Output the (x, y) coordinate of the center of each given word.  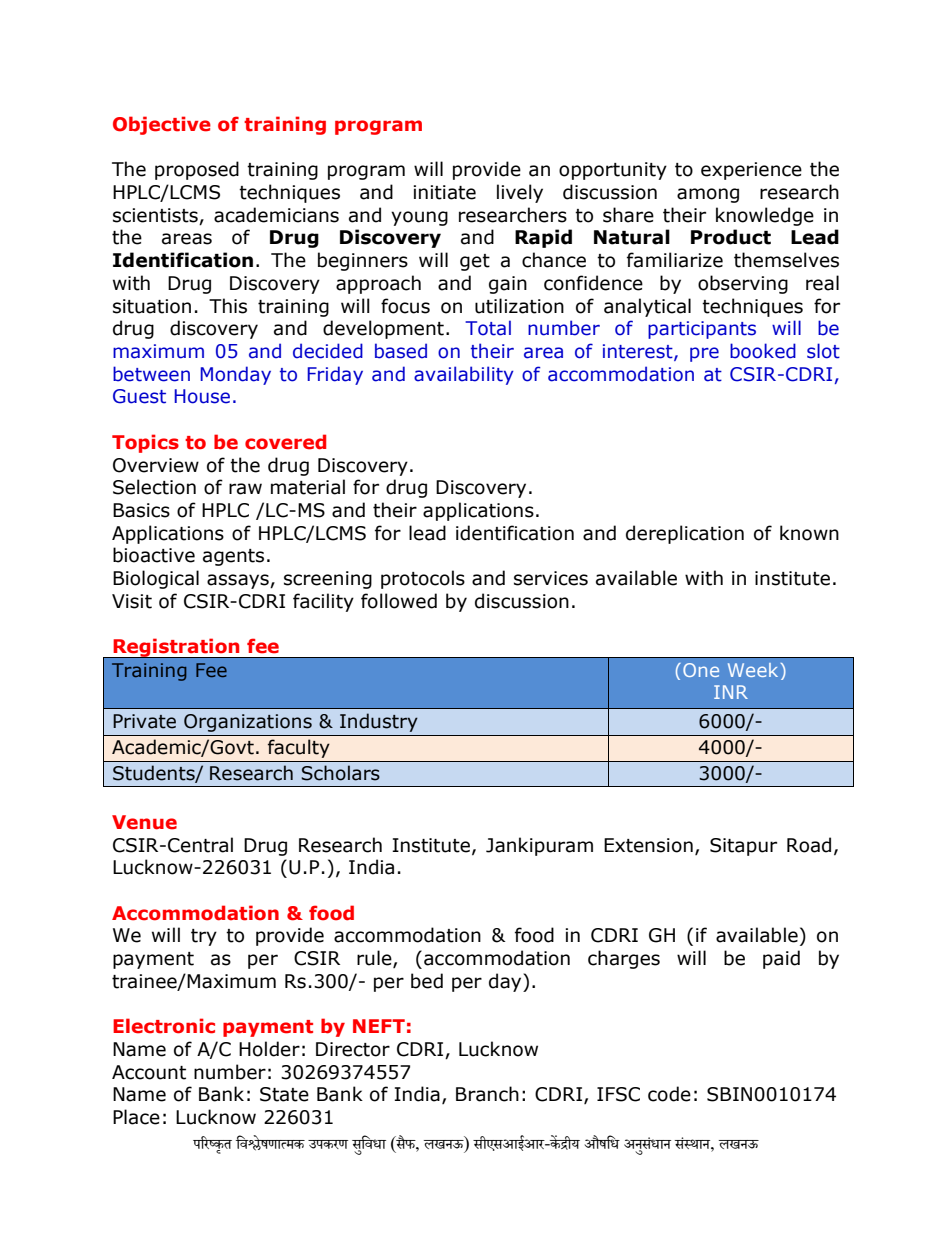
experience (751, 171)
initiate (444, 192)
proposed (197, 170)
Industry (379, 722)
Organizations (248, 723)
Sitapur (743, 847)
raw (245, 489)
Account (149, 1072)
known (809, 533)
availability (464, 375)
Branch (487, 1094)
